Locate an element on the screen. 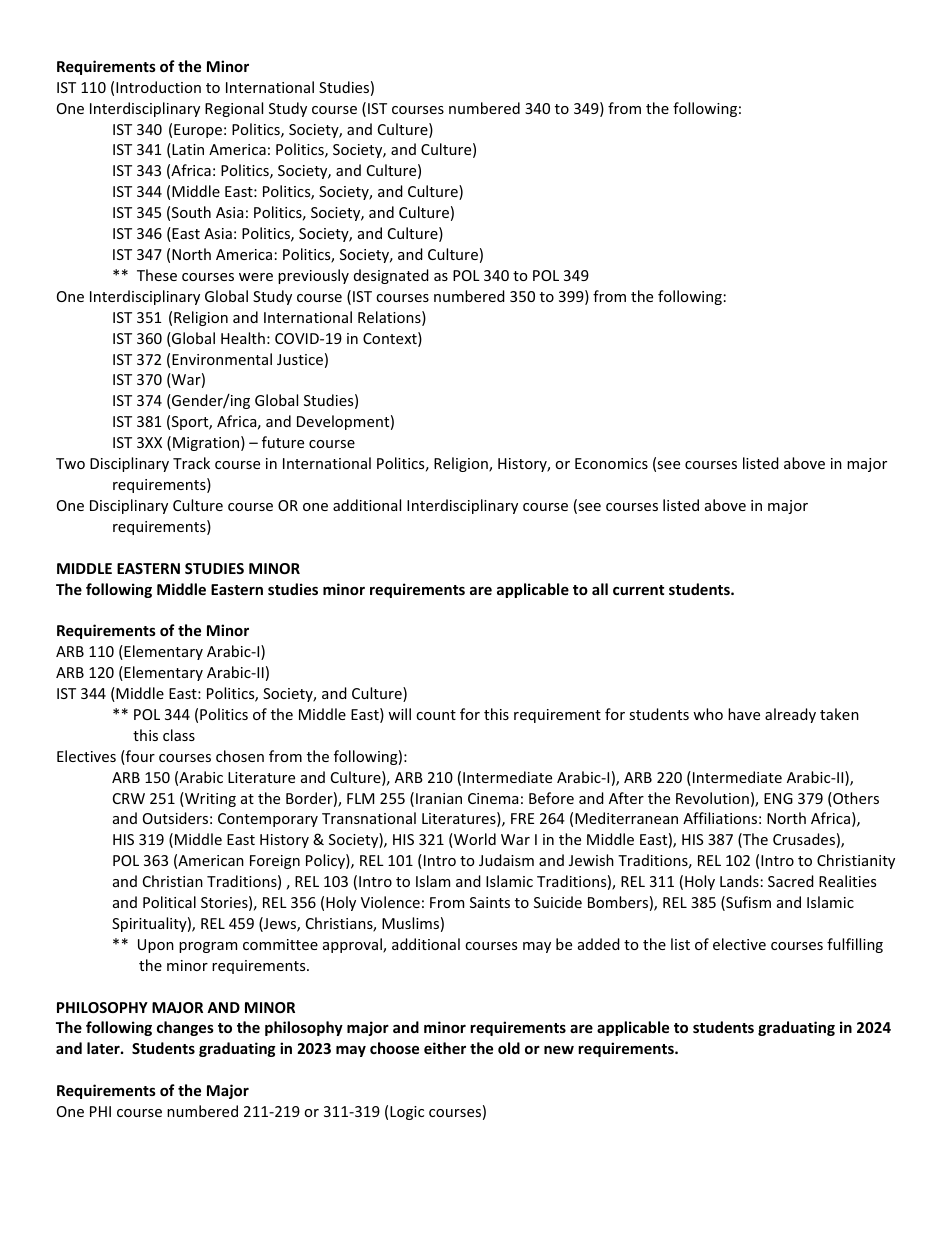  current is located at coordinates (638, 590).
